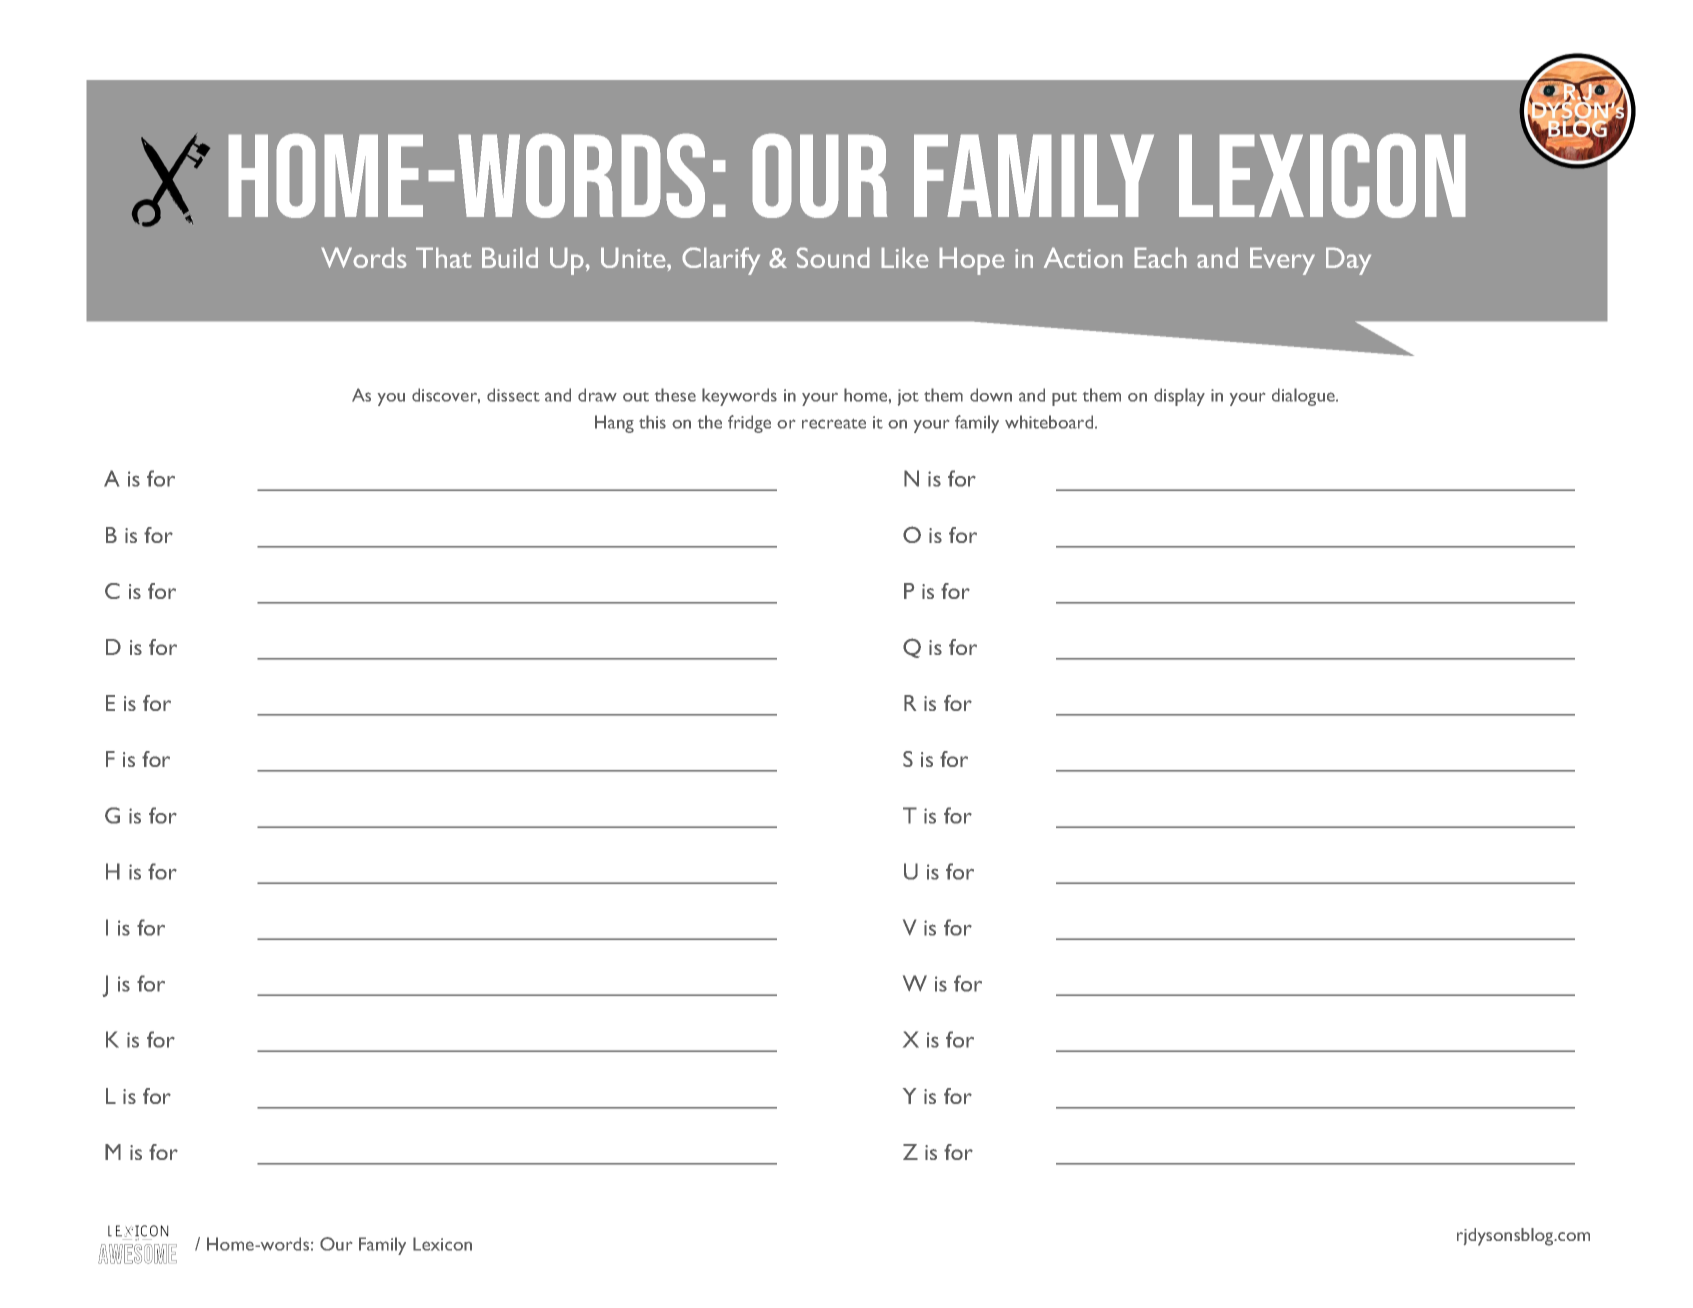  Describe the element at coordinates (1348, 261) in the image. I see `Day` at that location.
